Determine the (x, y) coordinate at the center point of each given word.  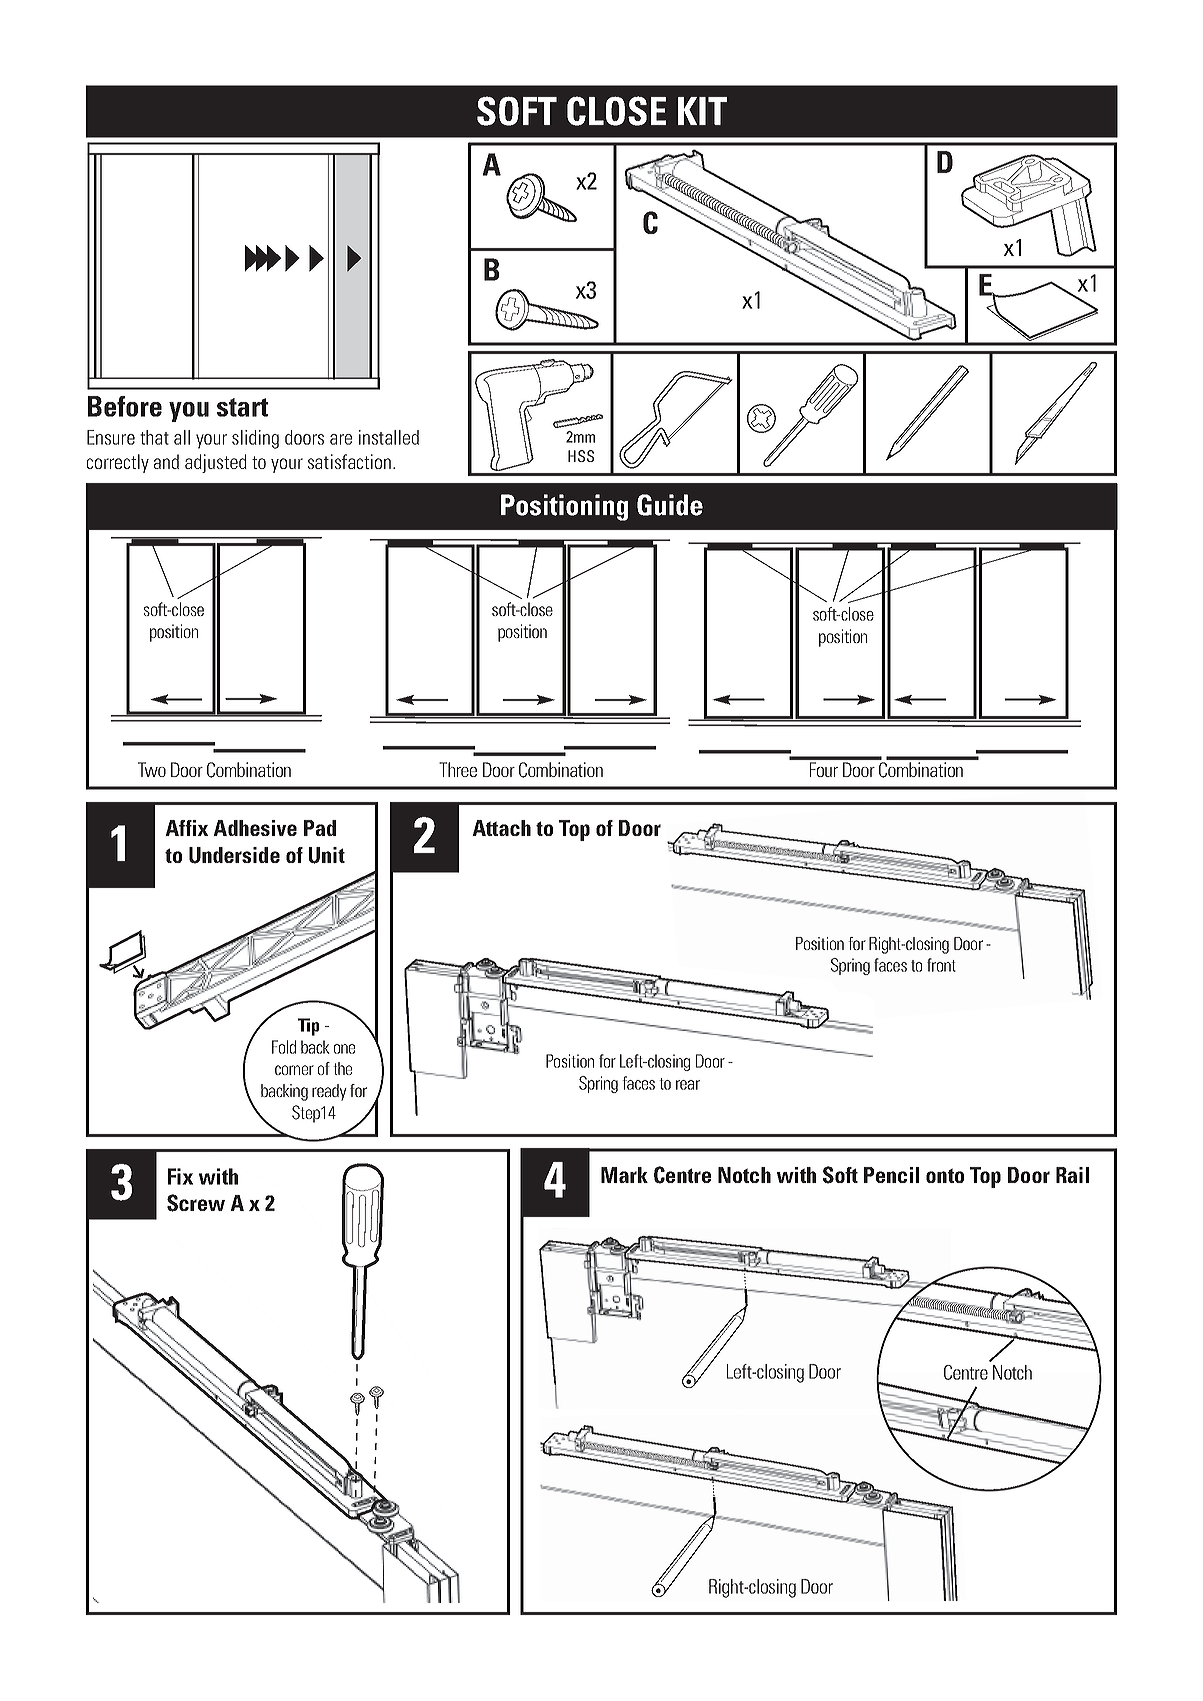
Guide (670, 505)
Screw (196, 1203)
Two (152, 769)
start (242, 407)
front (941, 965)
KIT (702, 111)
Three (458, 769)
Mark (624, 1175)
